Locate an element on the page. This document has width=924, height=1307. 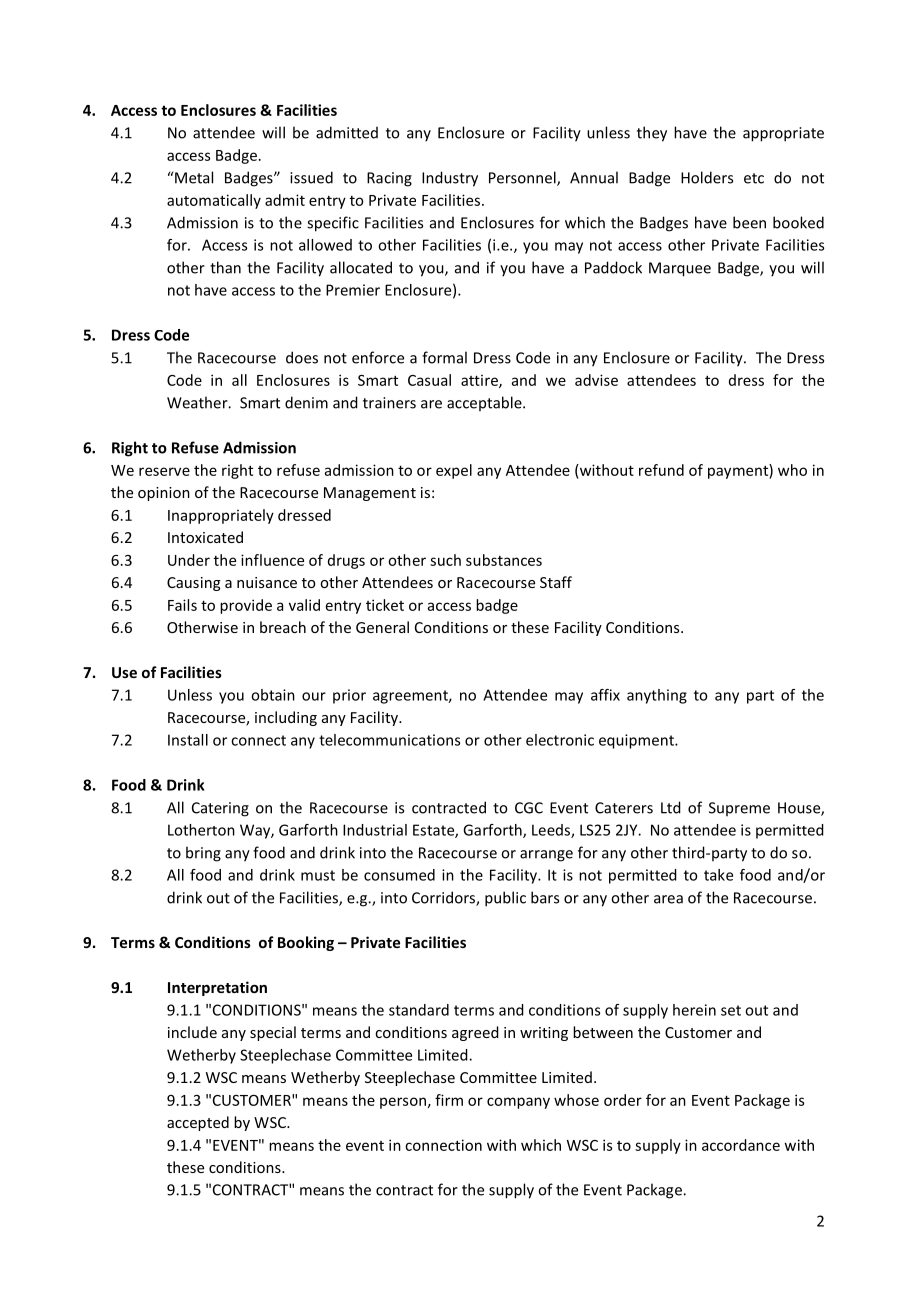
take is located at coordinates (718, 875).
